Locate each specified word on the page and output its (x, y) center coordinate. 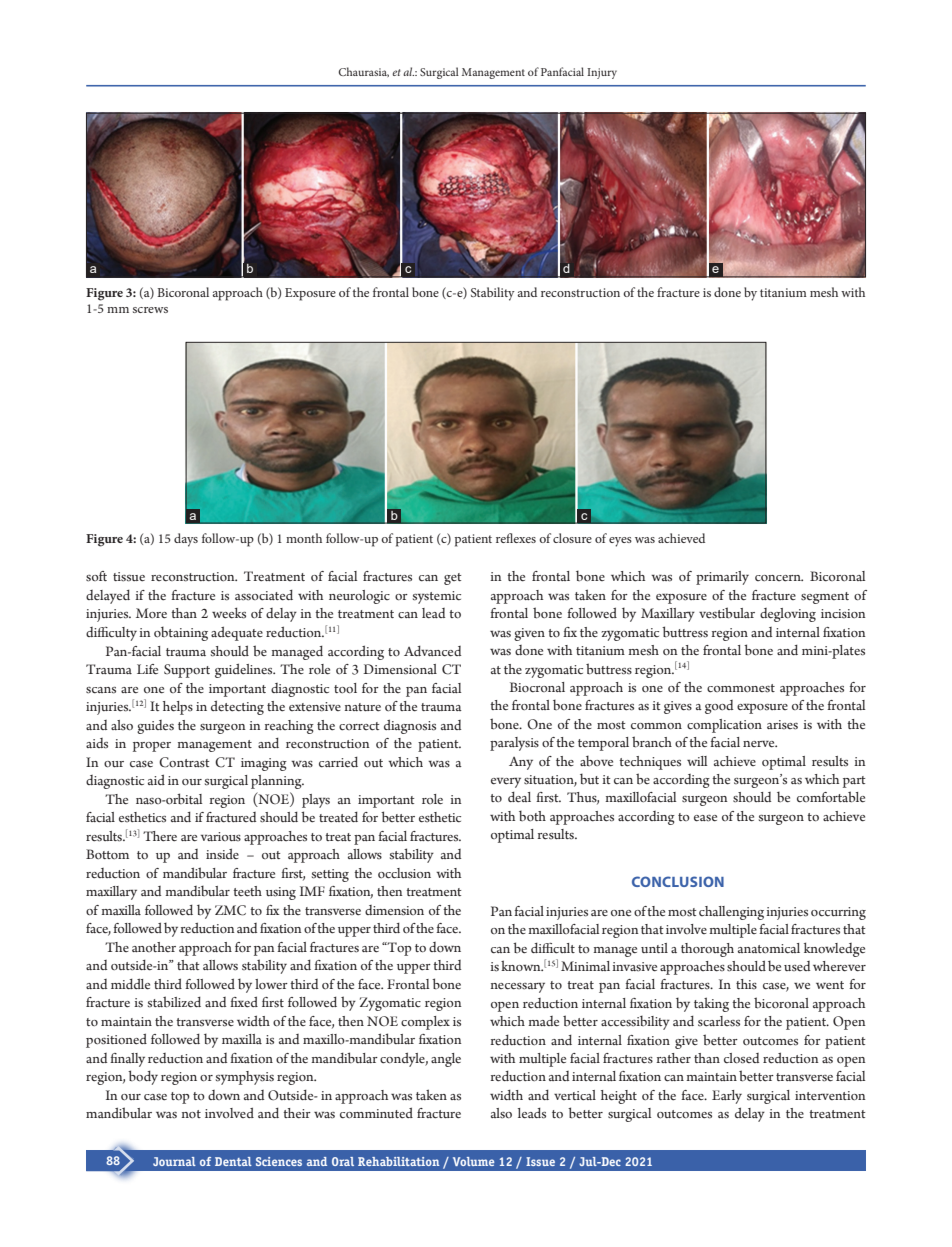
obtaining (181, 633)
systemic (437, 597)
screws (150, 310)
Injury (602, 73)
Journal (174, 1161)
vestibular (727, 613)
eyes (620, 542)
